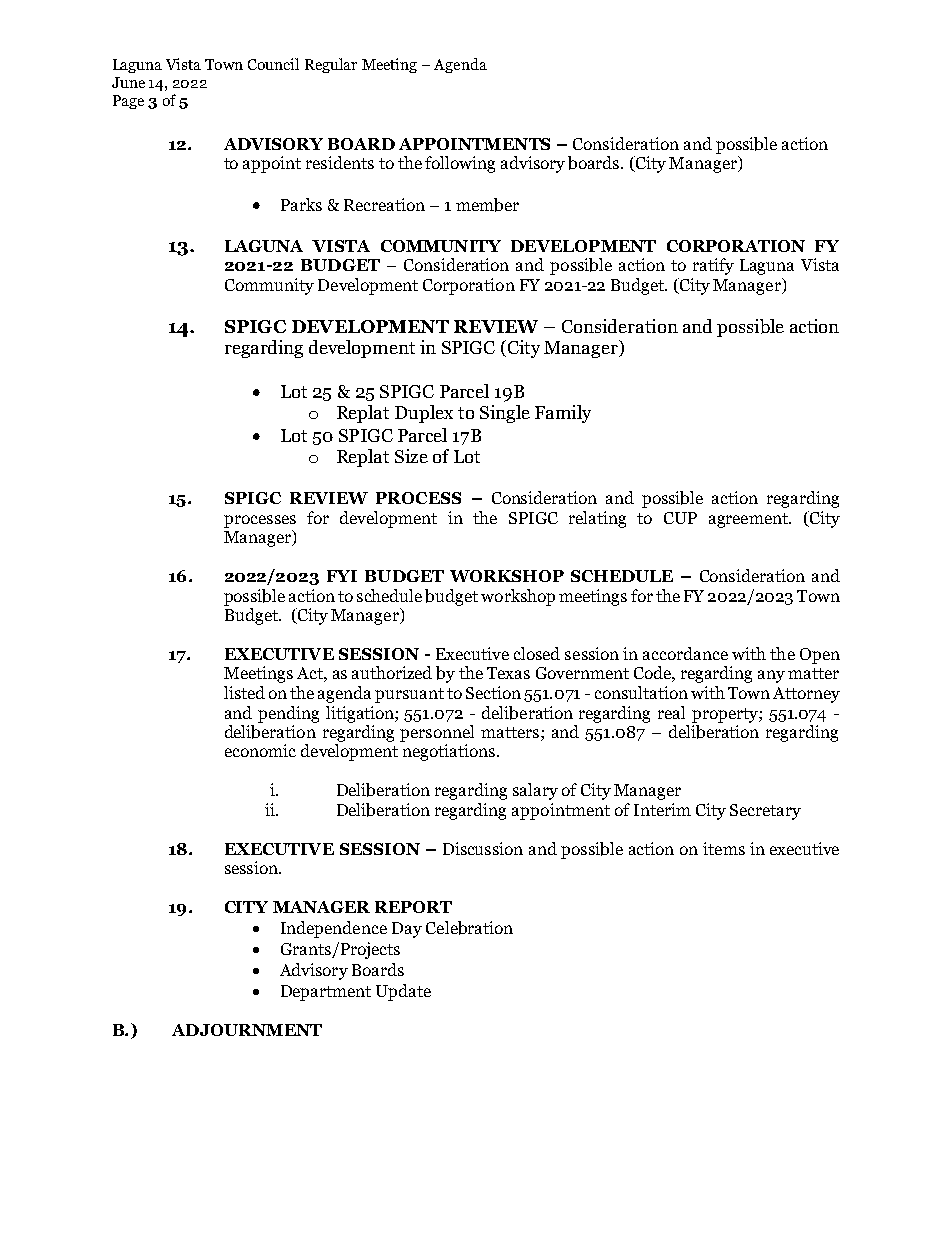  What do you see at coordinates (563, 414) in the document?
I see `Family` at bounding box center [563, 414].
